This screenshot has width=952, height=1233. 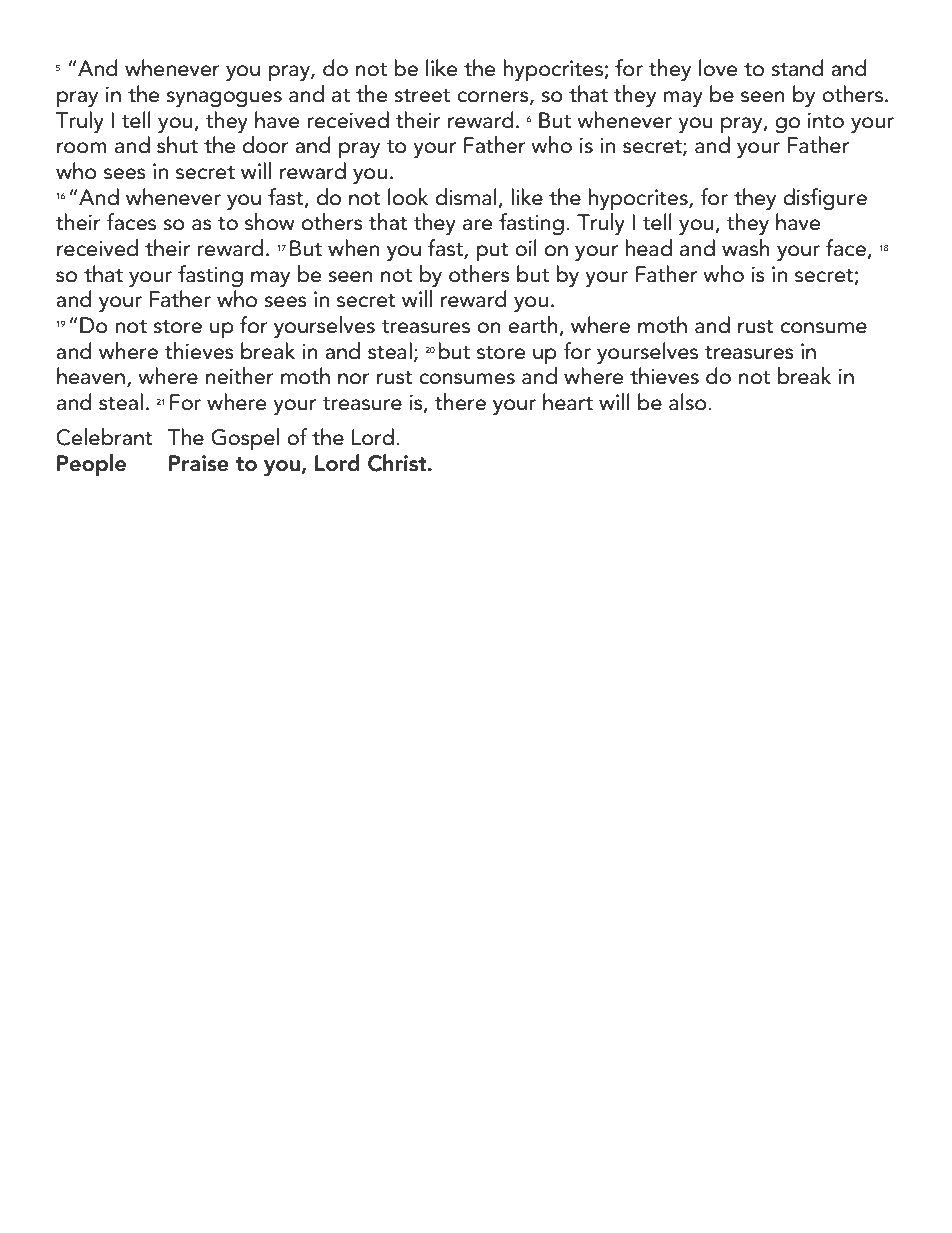 I want to click on dismal, so click(x=466, y=197).
